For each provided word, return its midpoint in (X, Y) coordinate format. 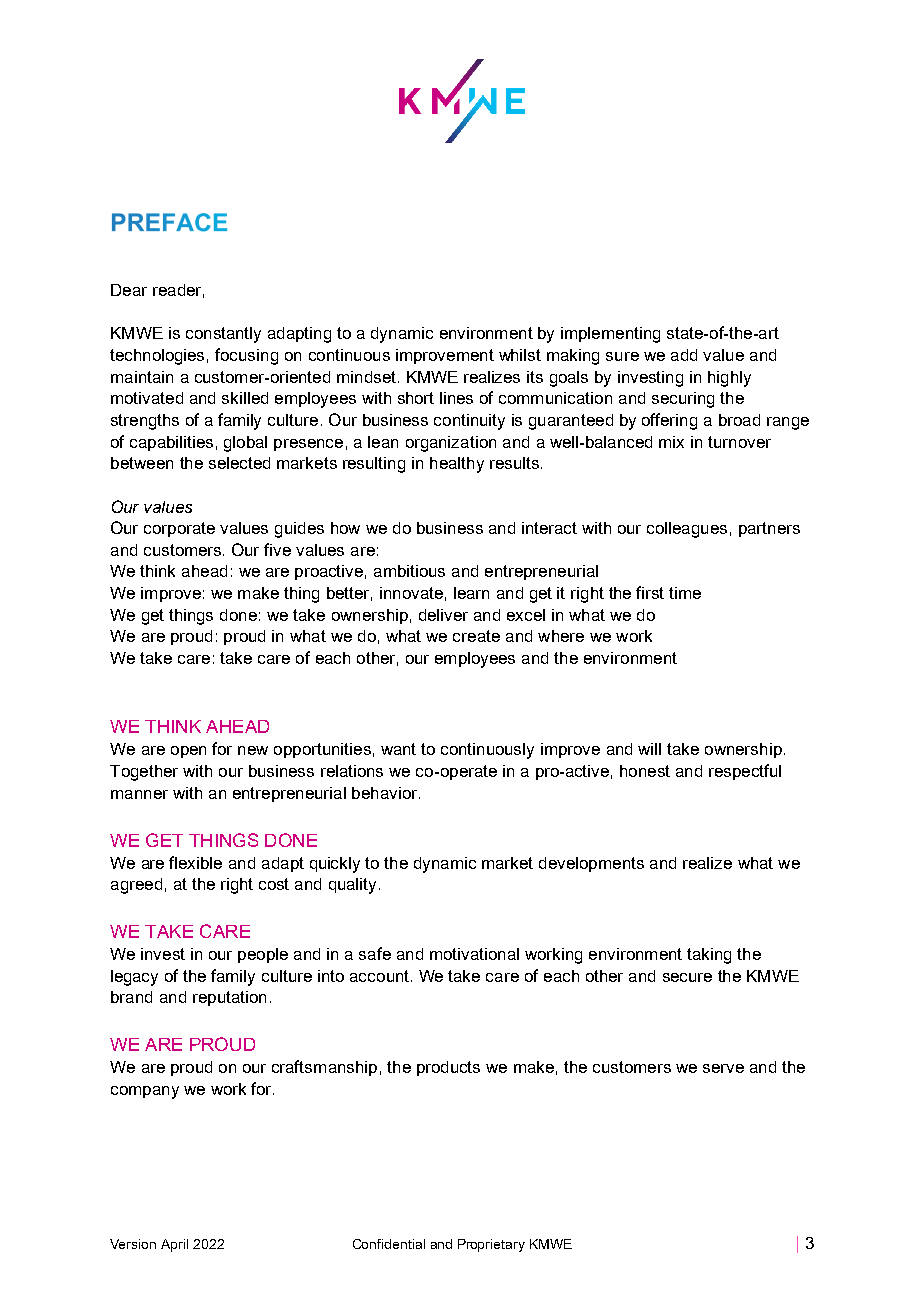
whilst (520, 355)
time (685, 593)
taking (709, 956)
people (263, 955)
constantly (223, 335)
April (174, 1245)
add (684, 355)
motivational (474, 954)
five (277, 549)
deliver (443, 615)
